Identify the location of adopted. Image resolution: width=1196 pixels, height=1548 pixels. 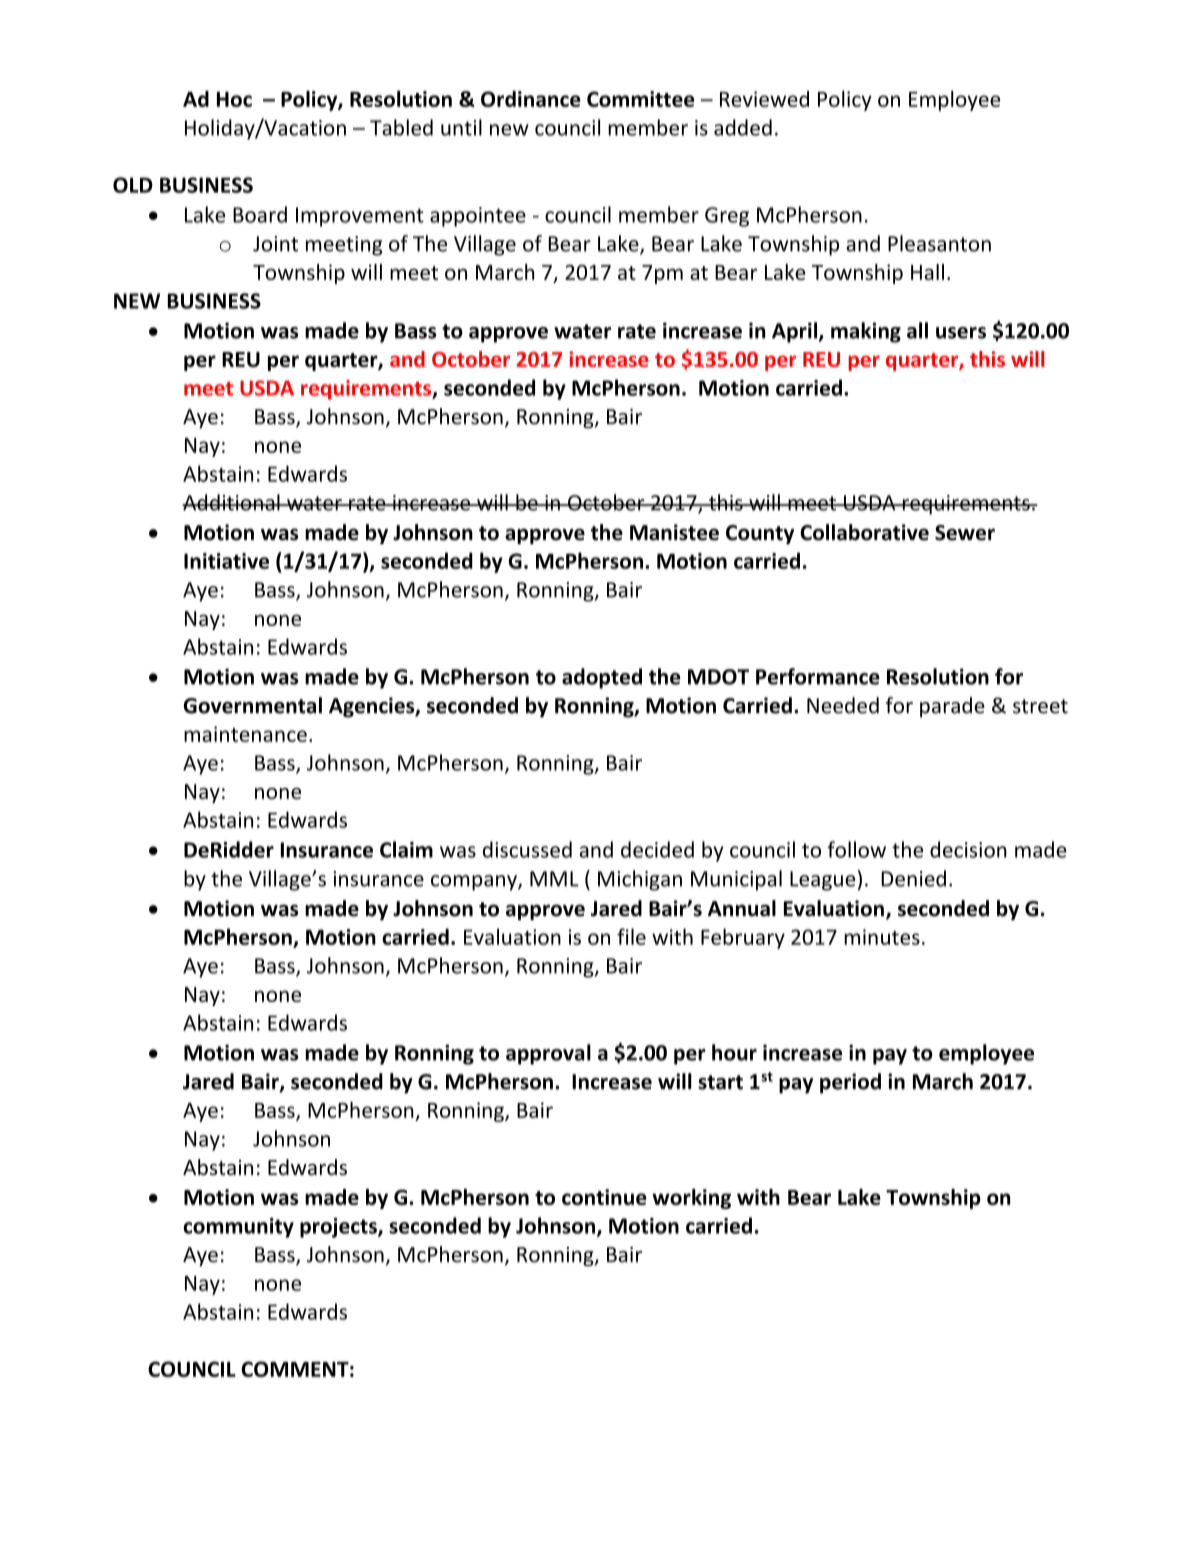
(602, 678).
